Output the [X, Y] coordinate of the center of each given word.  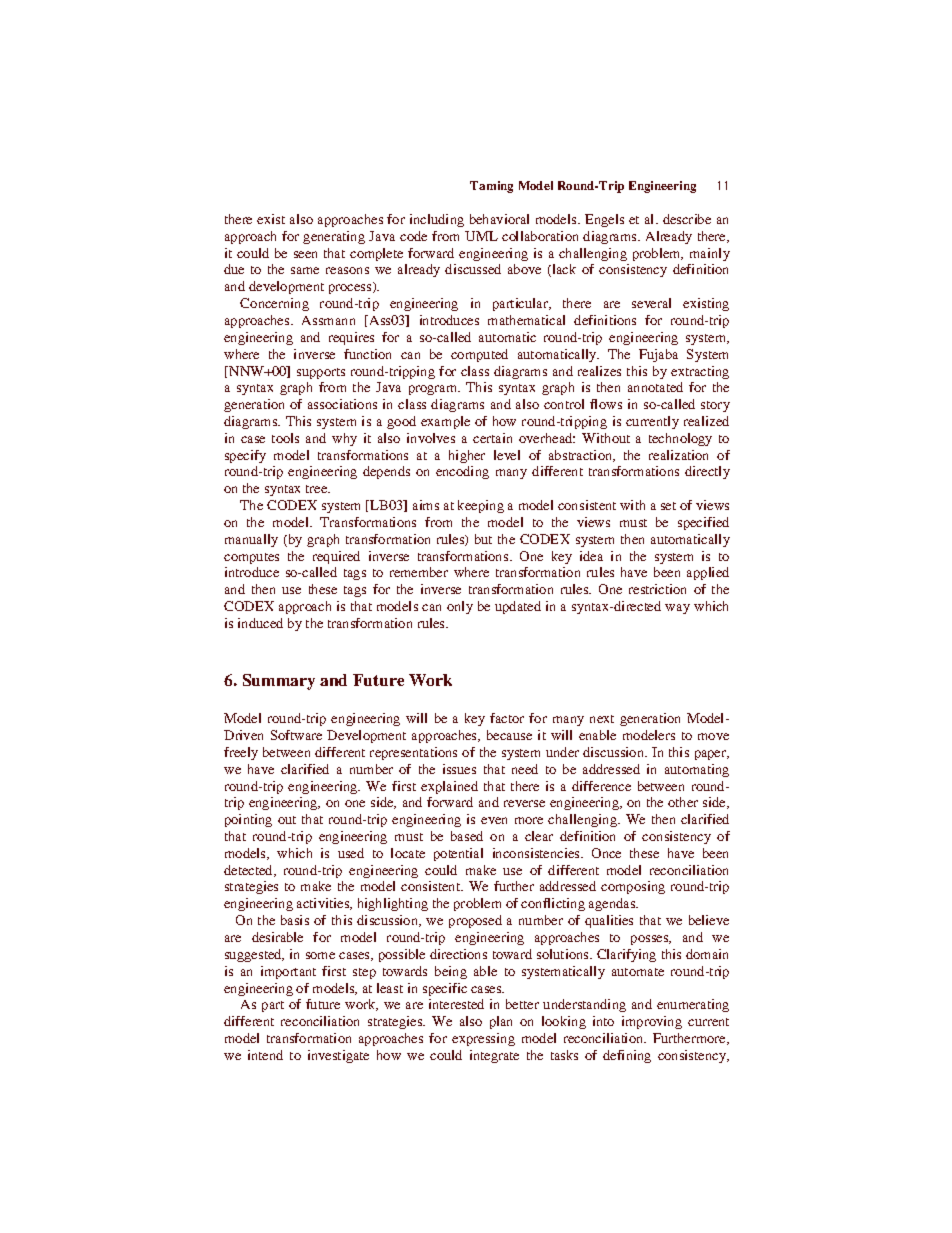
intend [265, 1055]
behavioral [499, 219]
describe [687, 219]
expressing [483, 1039]
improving [652, 1022]
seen [305, 254]
